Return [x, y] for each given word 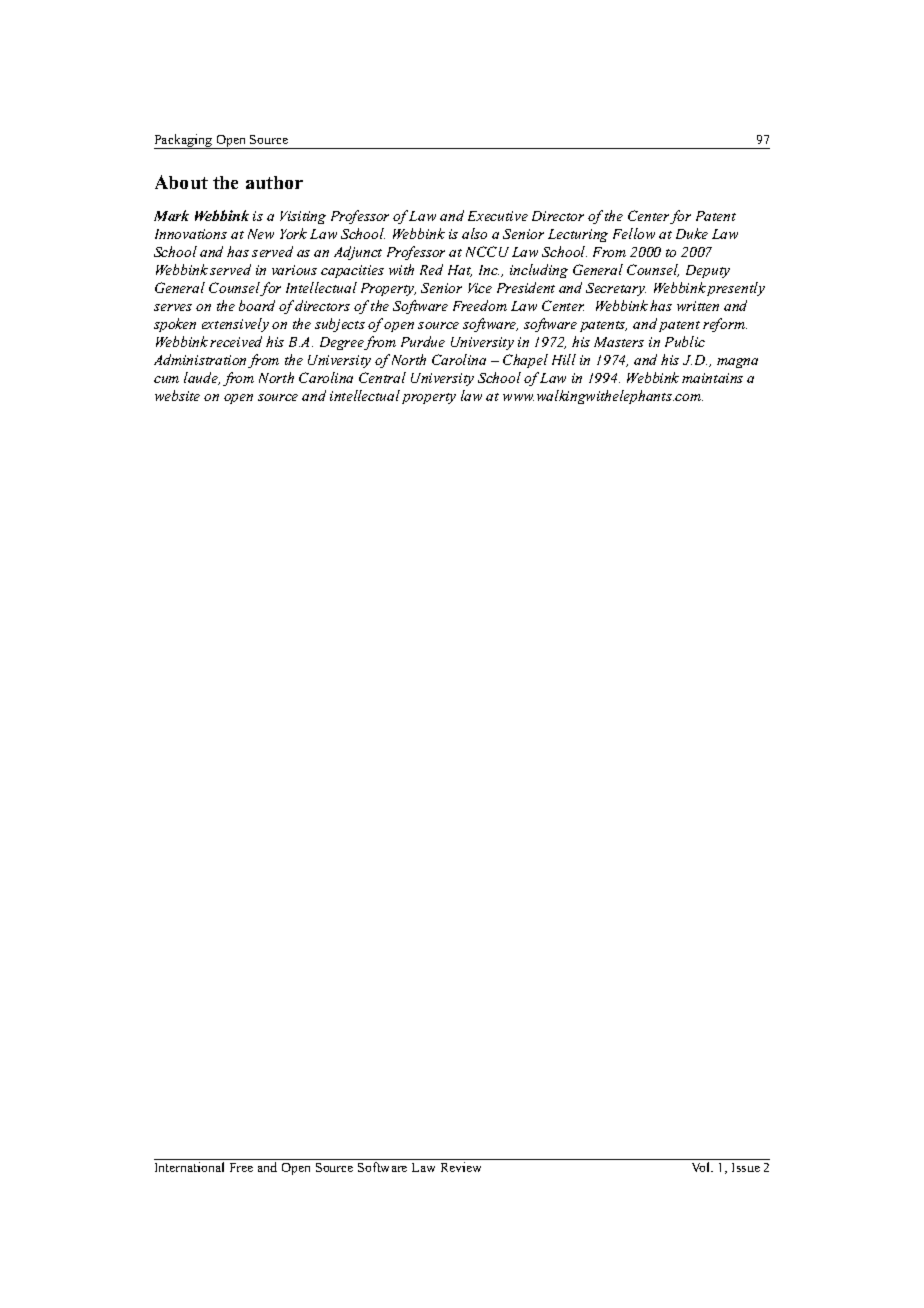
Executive [498, 216]
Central [382, 377]
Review [461, 1167]
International [189, 1167]
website [177, 395]
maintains [712, 378]
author [274, 182]
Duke [692, 233]
